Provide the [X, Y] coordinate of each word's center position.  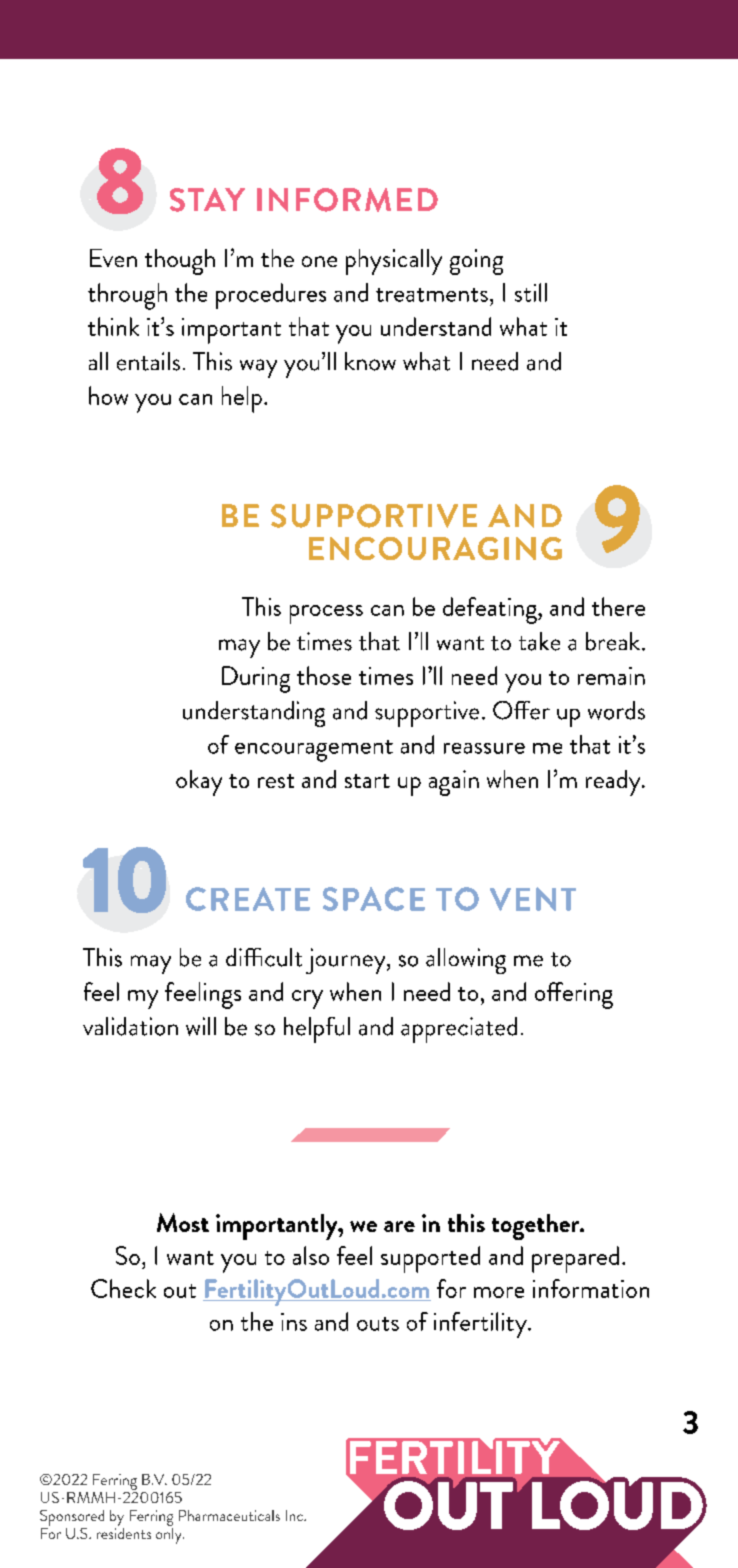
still [531, 292]
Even [113, 258]
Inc [295, 1515]
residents [124, 1532]
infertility [481, 1325]
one [319, 261]
